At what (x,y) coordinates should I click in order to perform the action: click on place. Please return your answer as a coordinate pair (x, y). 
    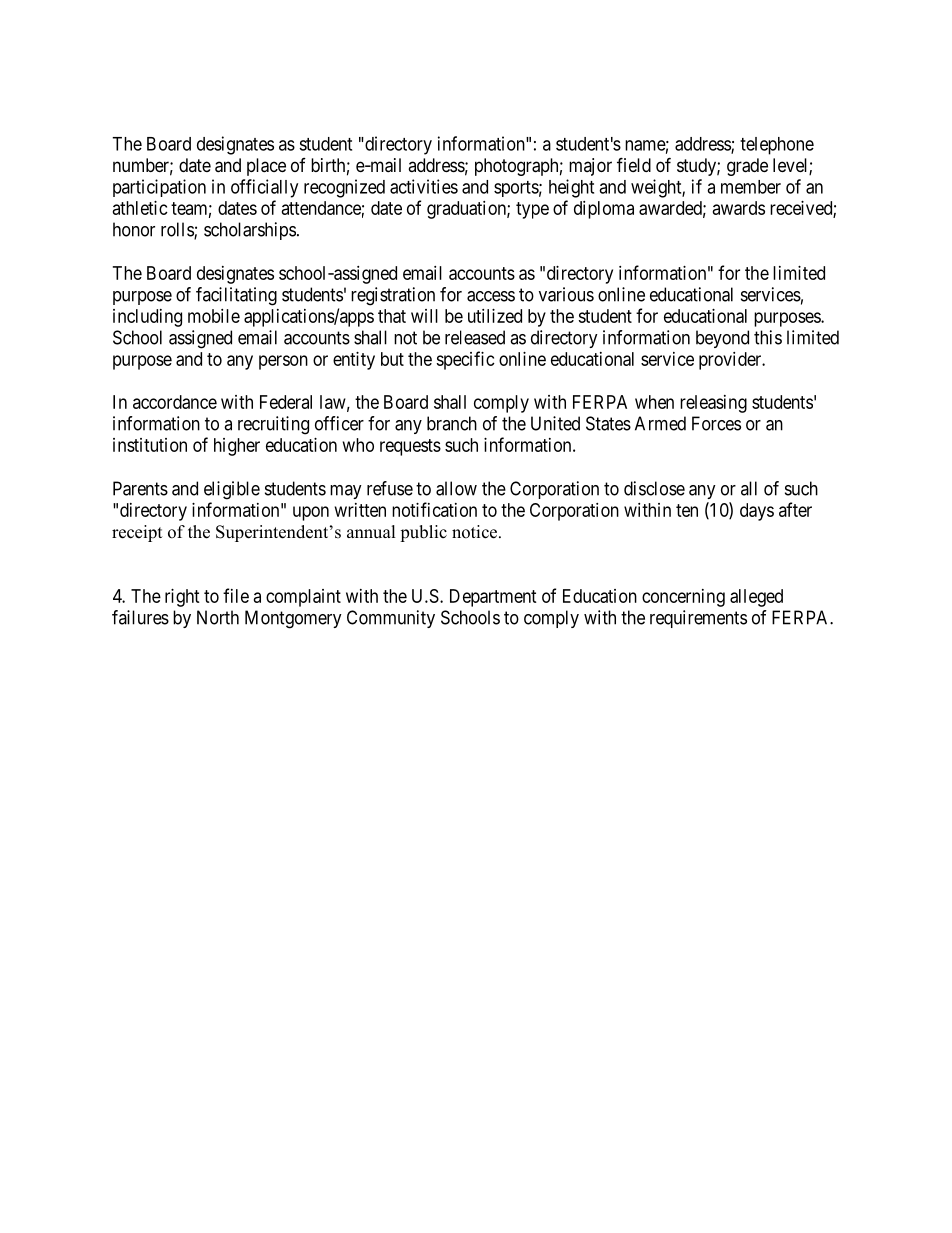
    Looking at the image, I should click on (266, 167).
